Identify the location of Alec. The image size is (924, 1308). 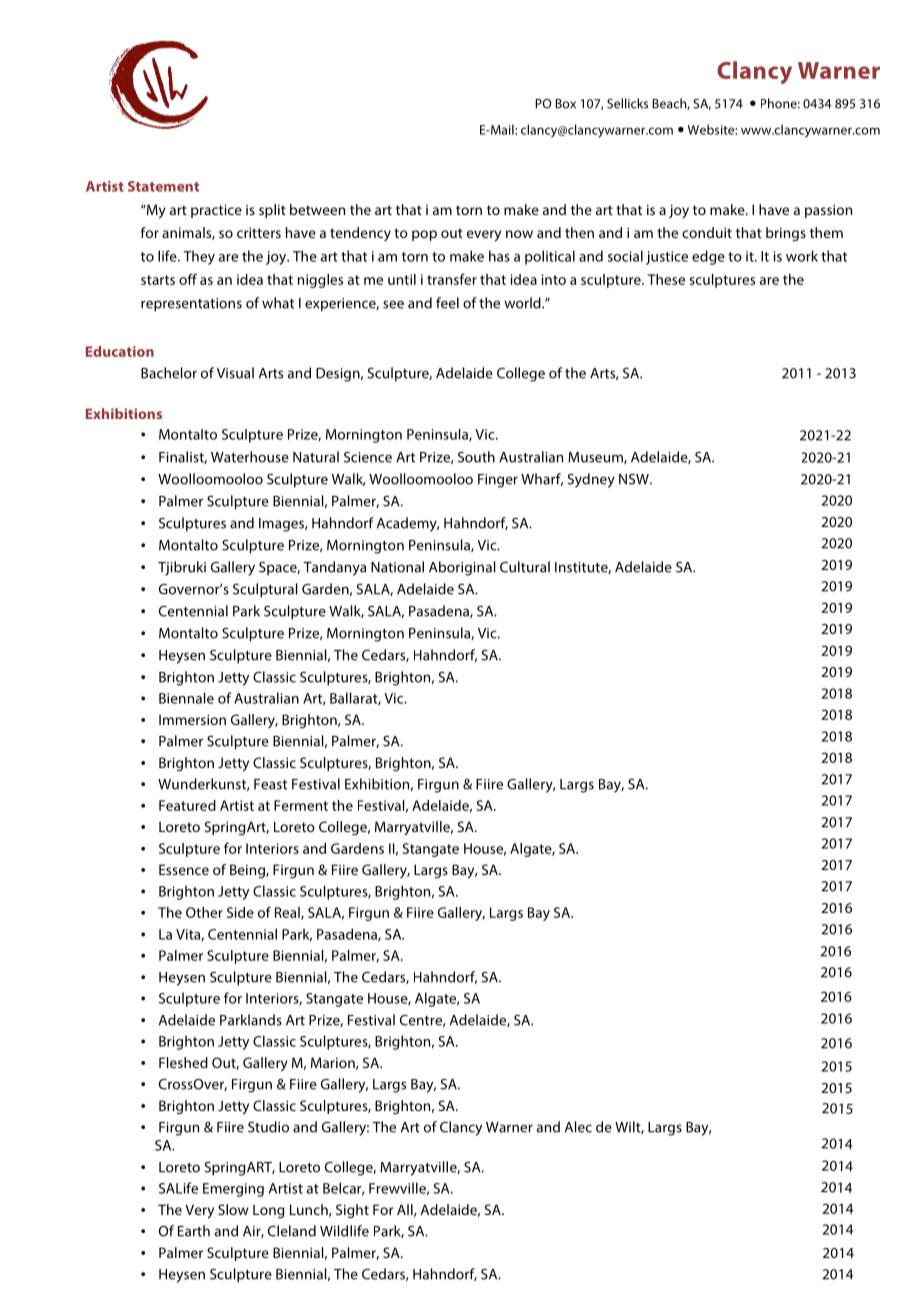
(578, 1127).
